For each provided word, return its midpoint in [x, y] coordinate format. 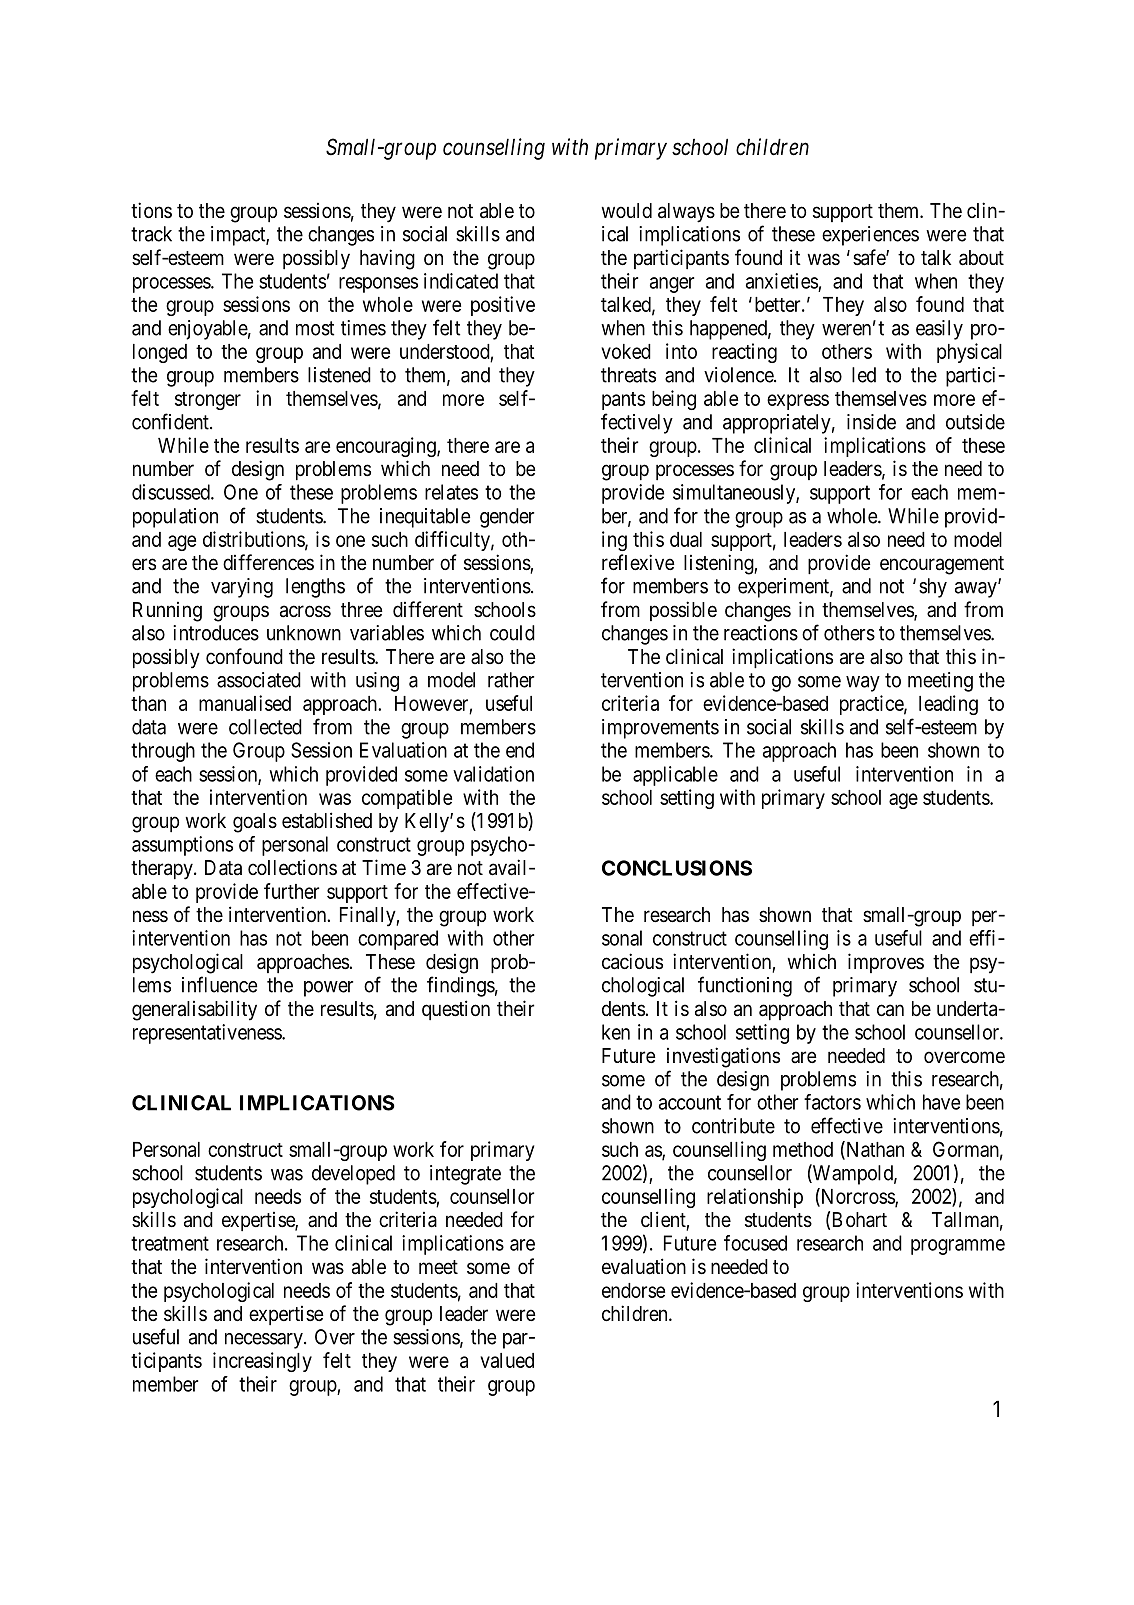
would [626, 210]
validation [493, 774]
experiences [870, 236]
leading [948, 705]
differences [268, 562]
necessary [265, 1341]
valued [507, 1360]
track [151, 234]
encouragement [942, 565]
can [890, 1010]
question [456, 1010]
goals [255, 823]
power [328, 989]
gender [507, 518]
